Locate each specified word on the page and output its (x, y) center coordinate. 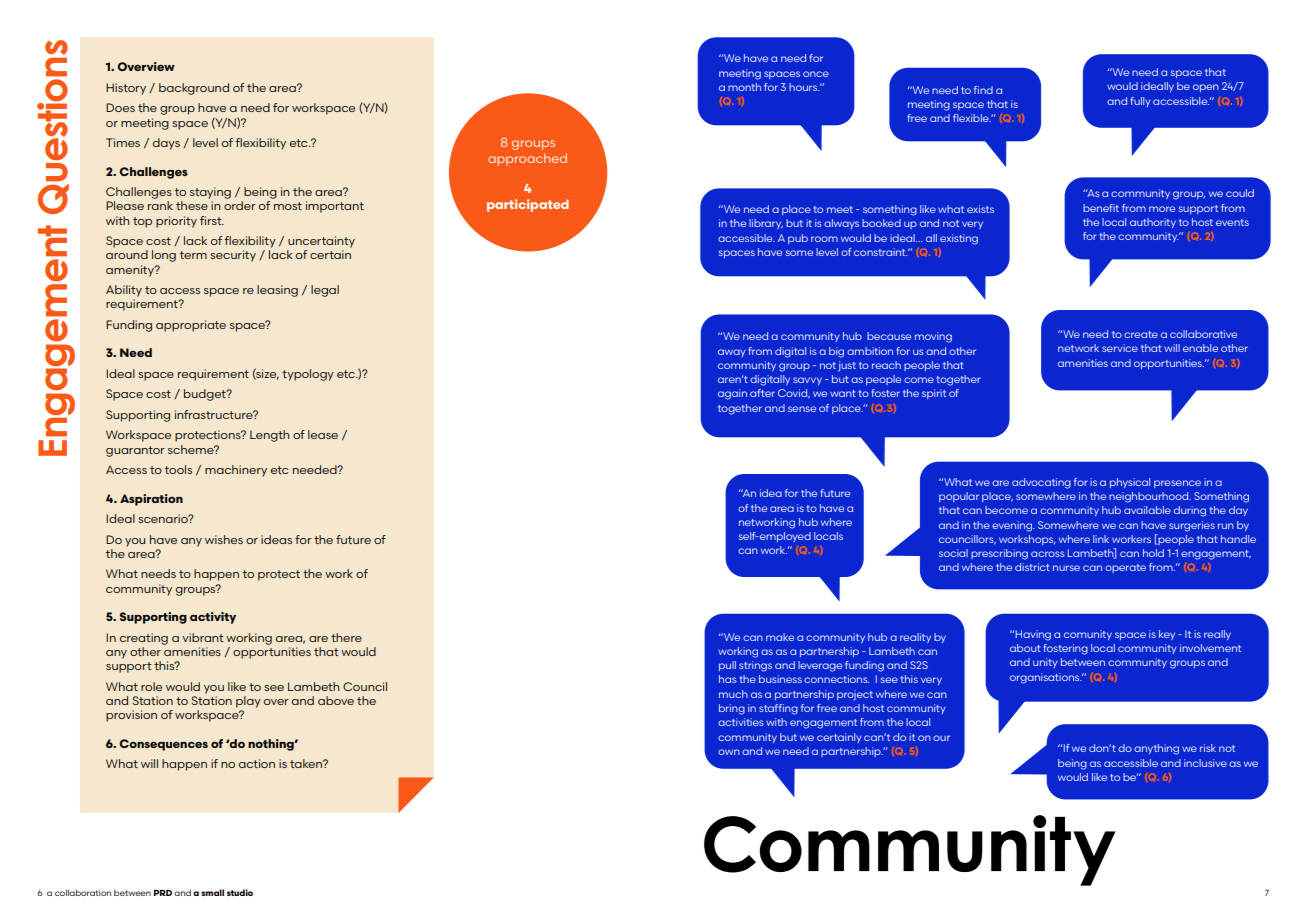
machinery (236, 471)
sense (802, 409)
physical (1130, 483)
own (729, 752)
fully (1140, 102)
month (744, 87)
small (212, 892)
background (194, 89)
